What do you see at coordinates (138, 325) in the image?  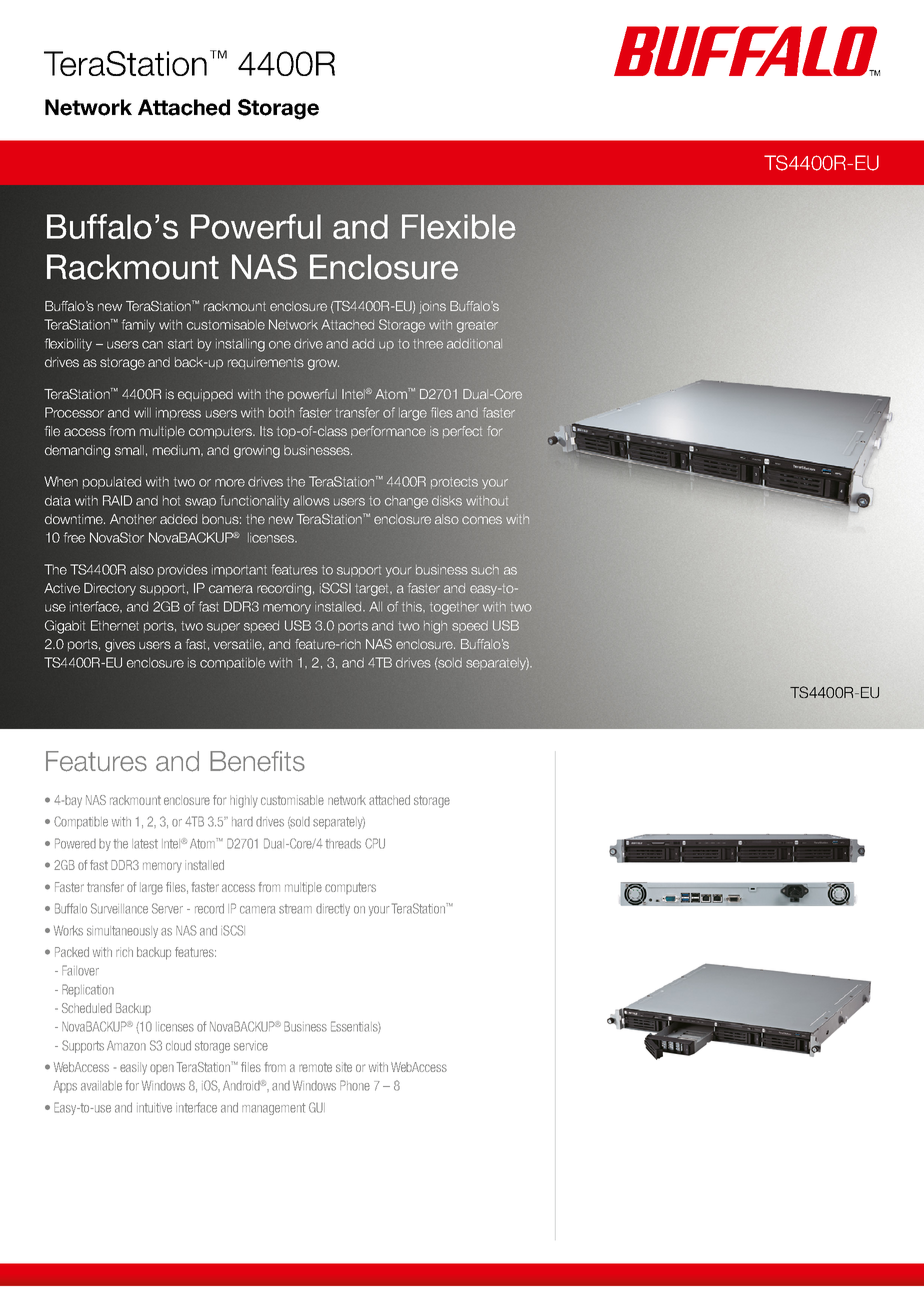 I see `family` at bounding box center [138, 325].
